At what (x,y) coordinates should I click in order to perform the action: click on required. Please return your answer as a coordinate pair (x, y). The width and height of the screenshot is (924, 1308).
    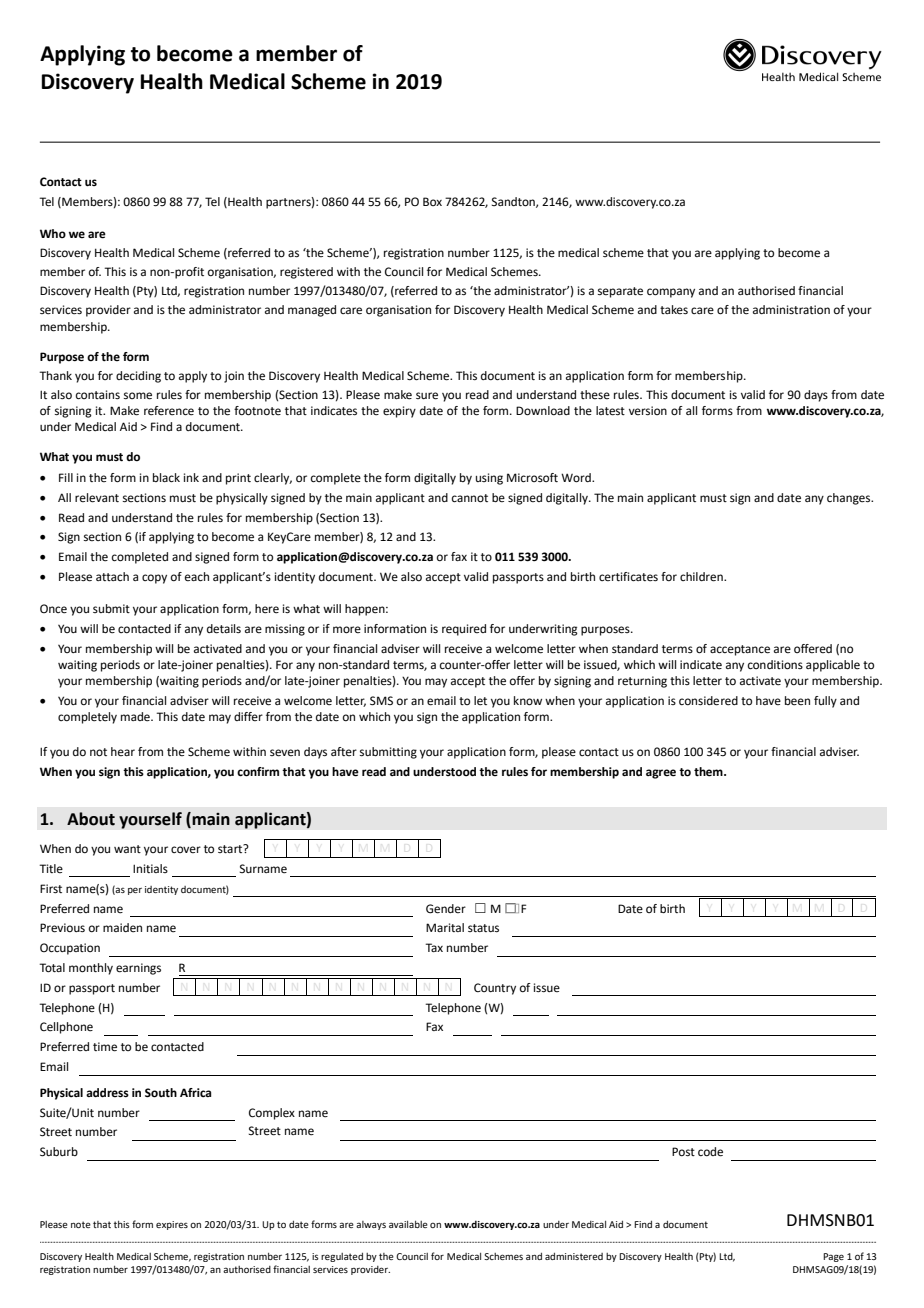
    Looking at the image, I should click on (464, 630).
